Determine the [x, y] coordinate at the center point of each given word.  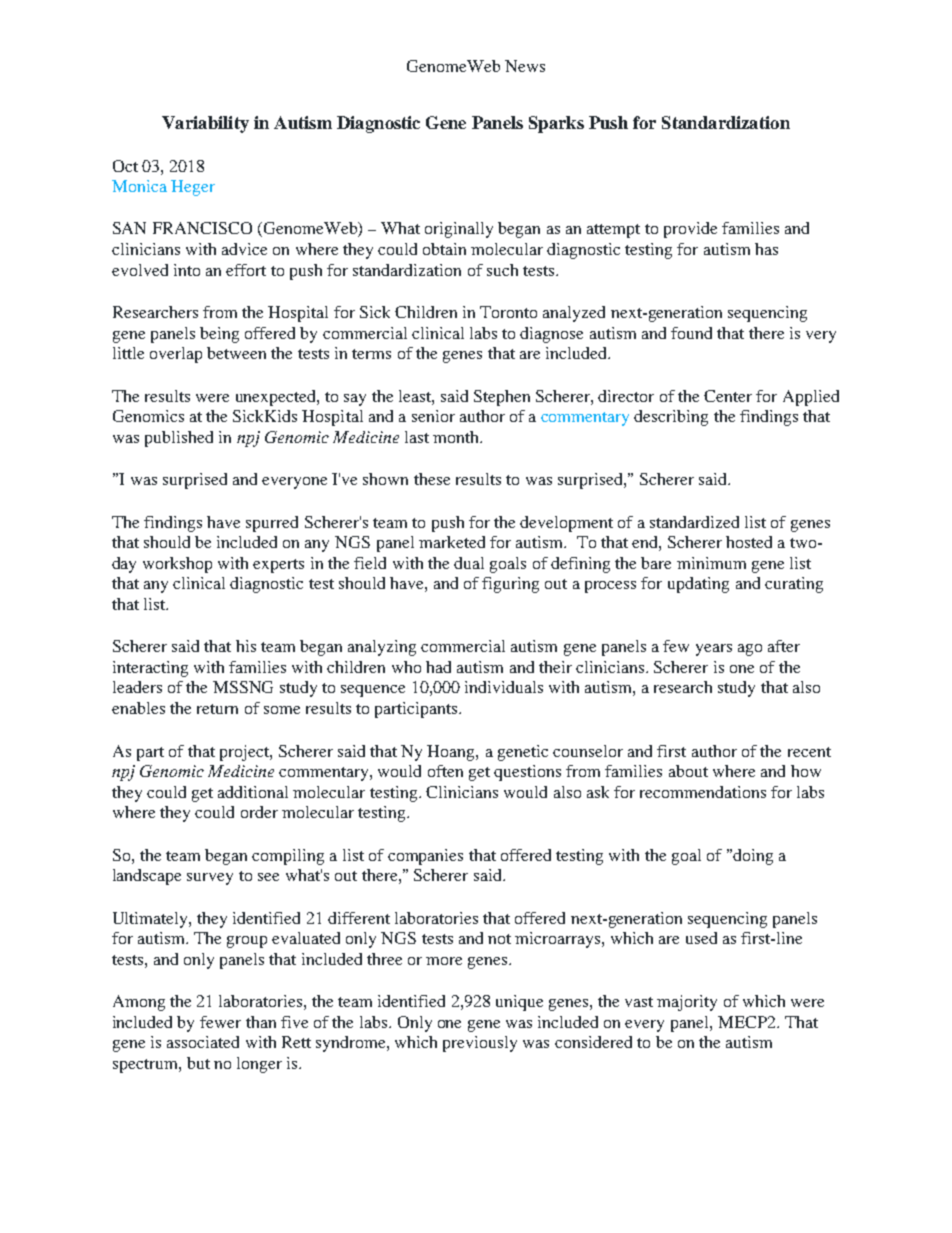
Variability [205, 124]
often [445, 771]
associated [203, 1042]
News [525, 66]
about [688, 771]
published [179, 439]
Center [728, 396]
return [217, 709]
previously [480, 1044]
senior [433, 416]
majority [687, 1003]
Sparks [556, 124]
